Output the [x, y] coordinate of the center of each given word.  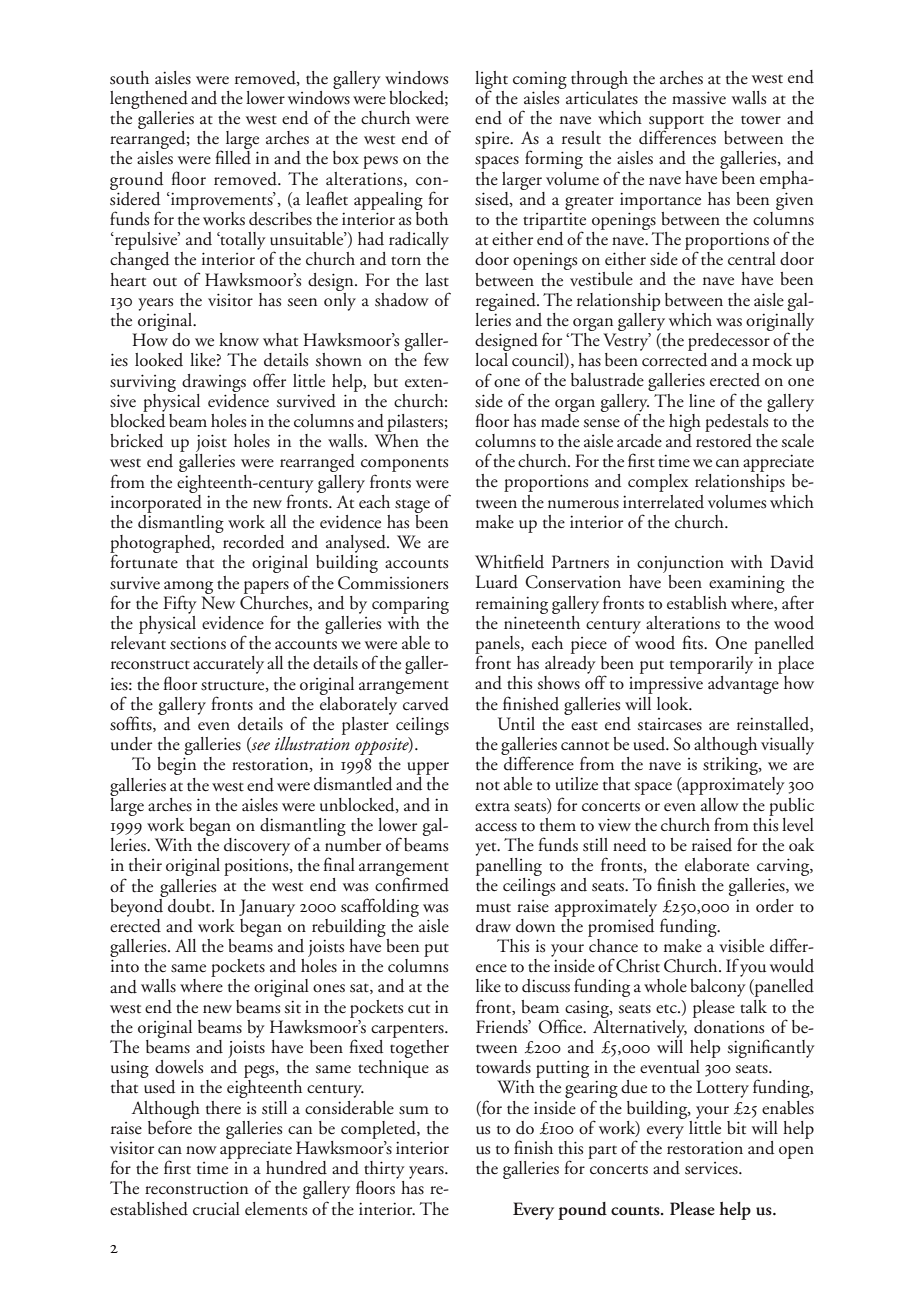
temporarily [713, 663]
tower [761, 120]
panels [498, 646]
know [239, 339]
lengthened [149, 100]
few [436, 359]
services [712, 1168]
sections [198, 643]
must [493, 908]
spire [493, 140]
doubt [189, 904]
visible [741, 946]
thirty [384, 1170]
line [702, 401]
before [170, 1126]
